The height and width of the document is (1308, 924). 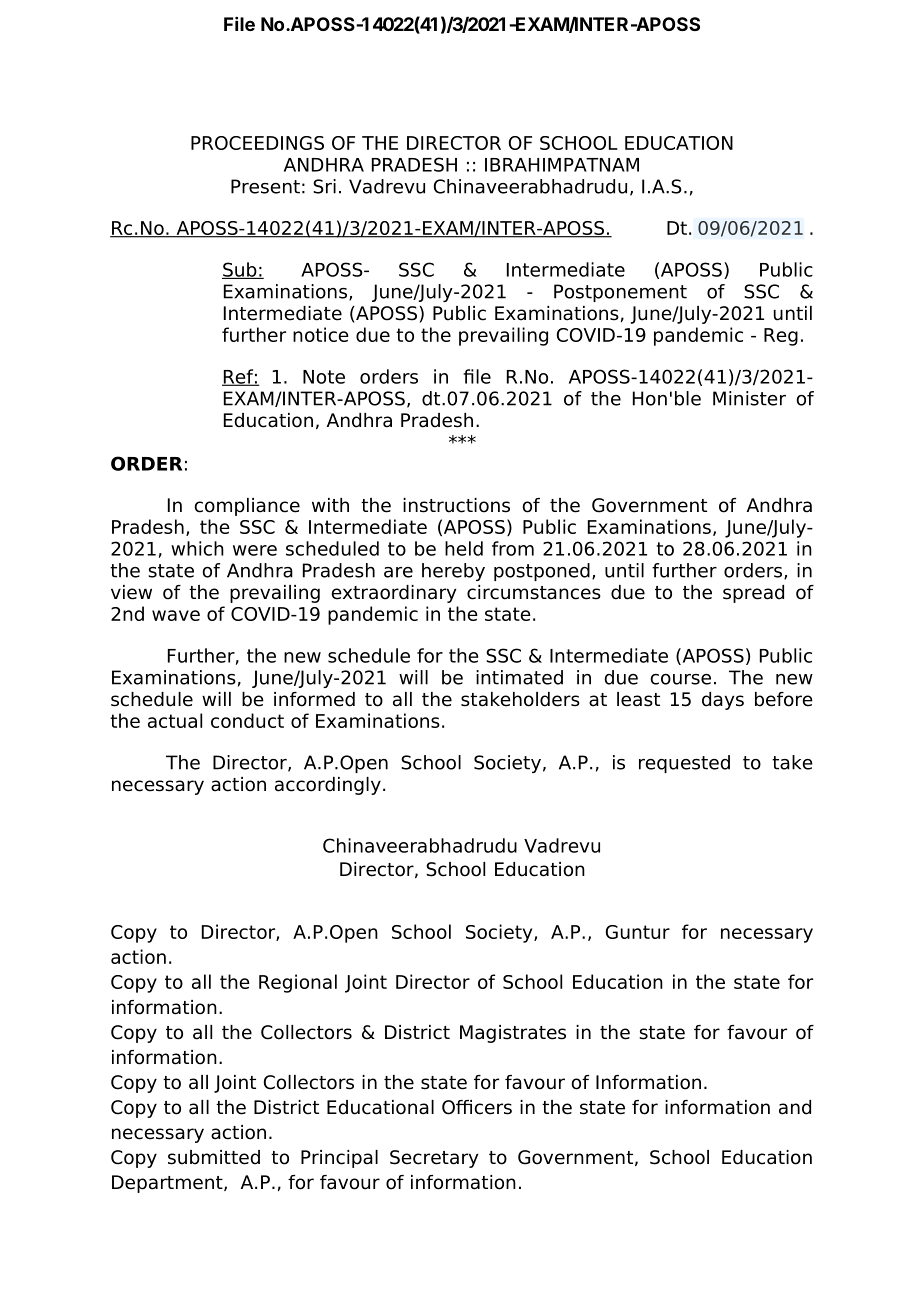 I want to click on instructions, so click(x=456, y=505).
